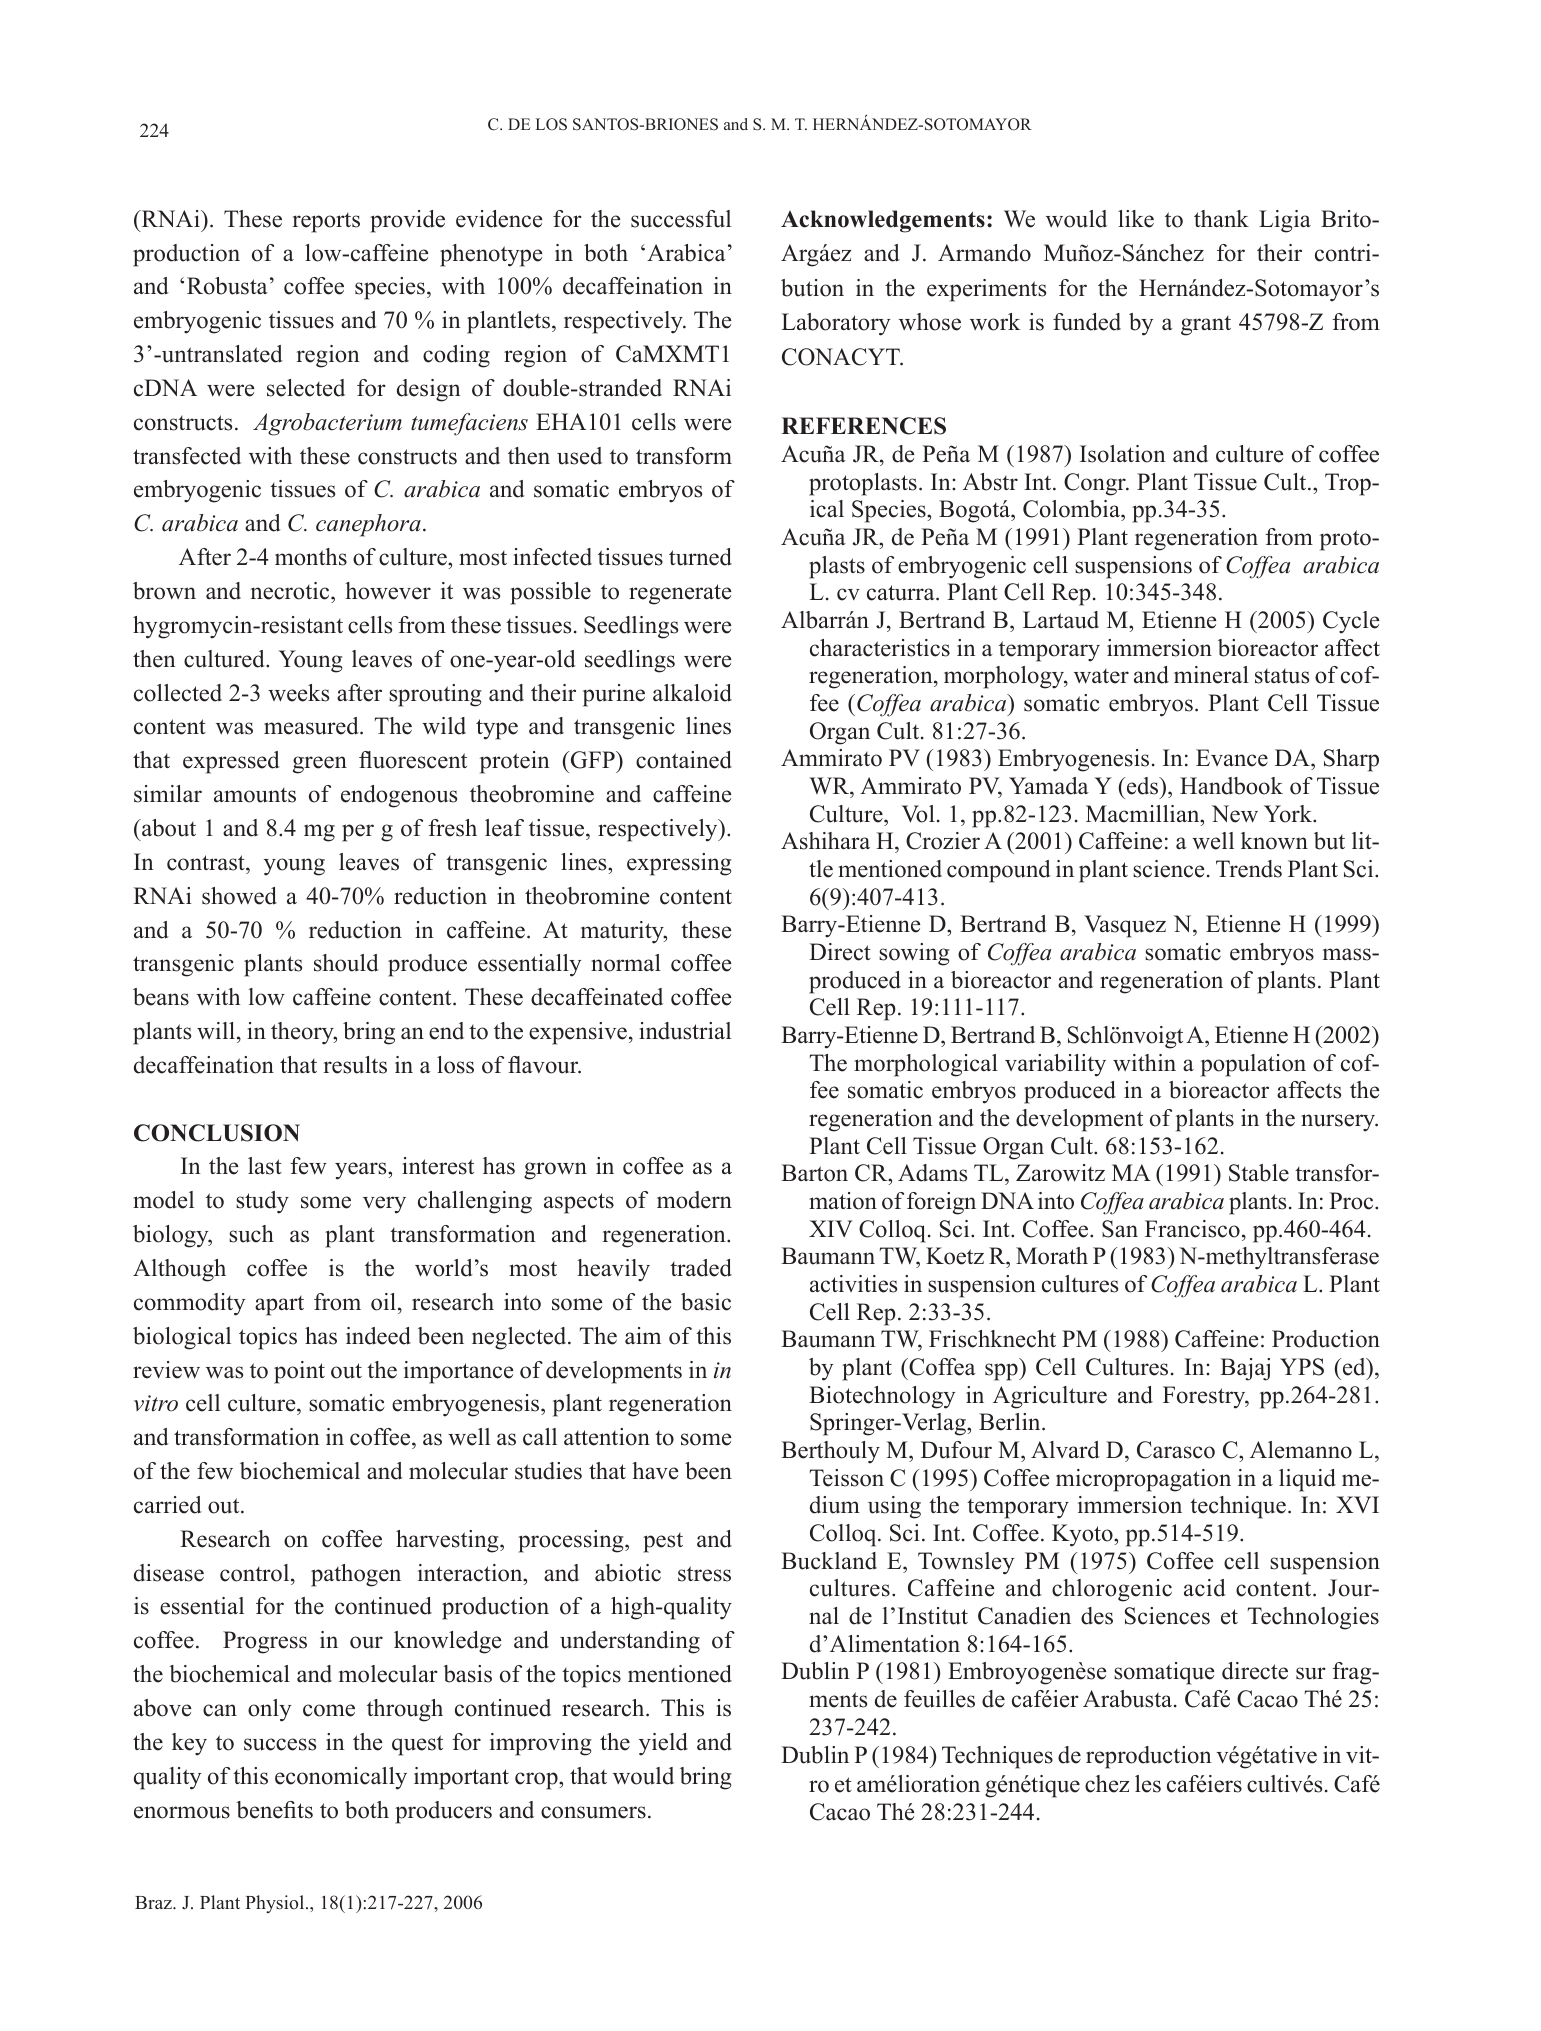 The image size is (1541, 2031). What do you see at coordinates (279, 1306) in the page?
I see `apart` at bounding box center [279, 1306].
